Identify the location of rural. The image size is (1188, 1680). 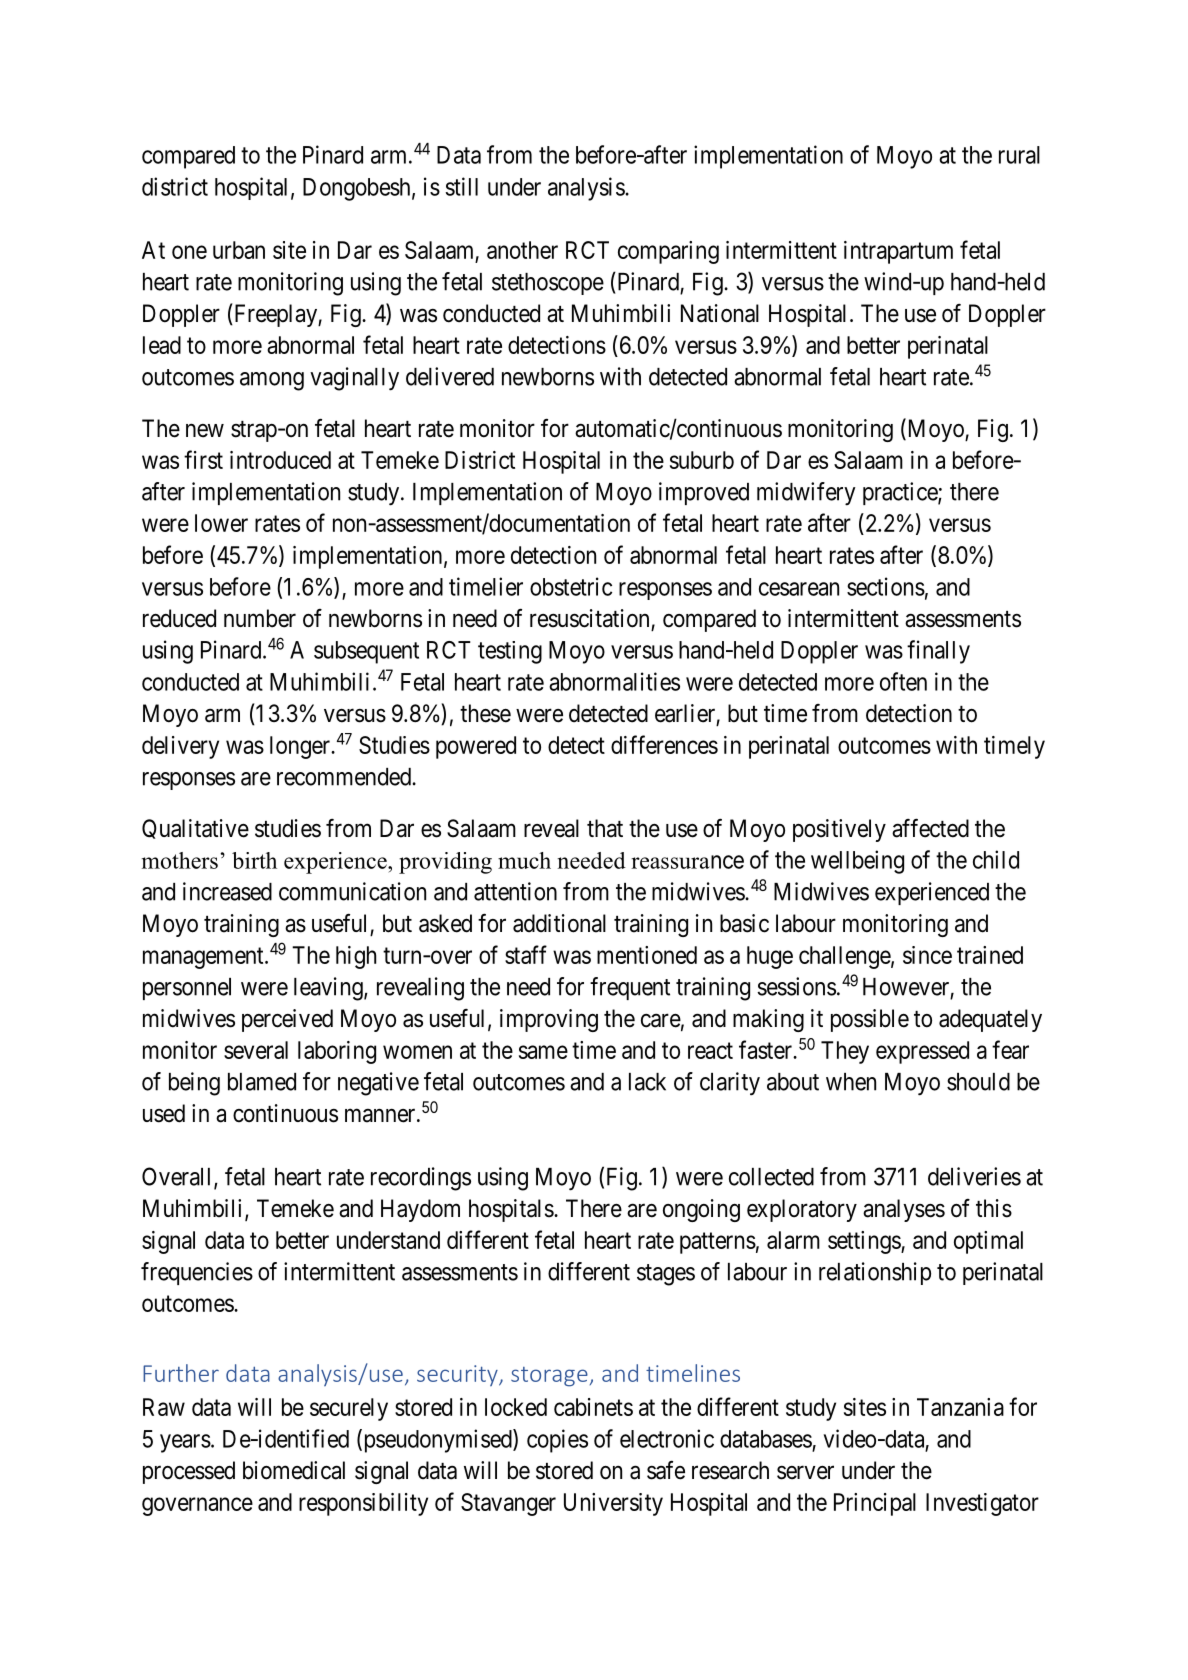
(1019, 155).
